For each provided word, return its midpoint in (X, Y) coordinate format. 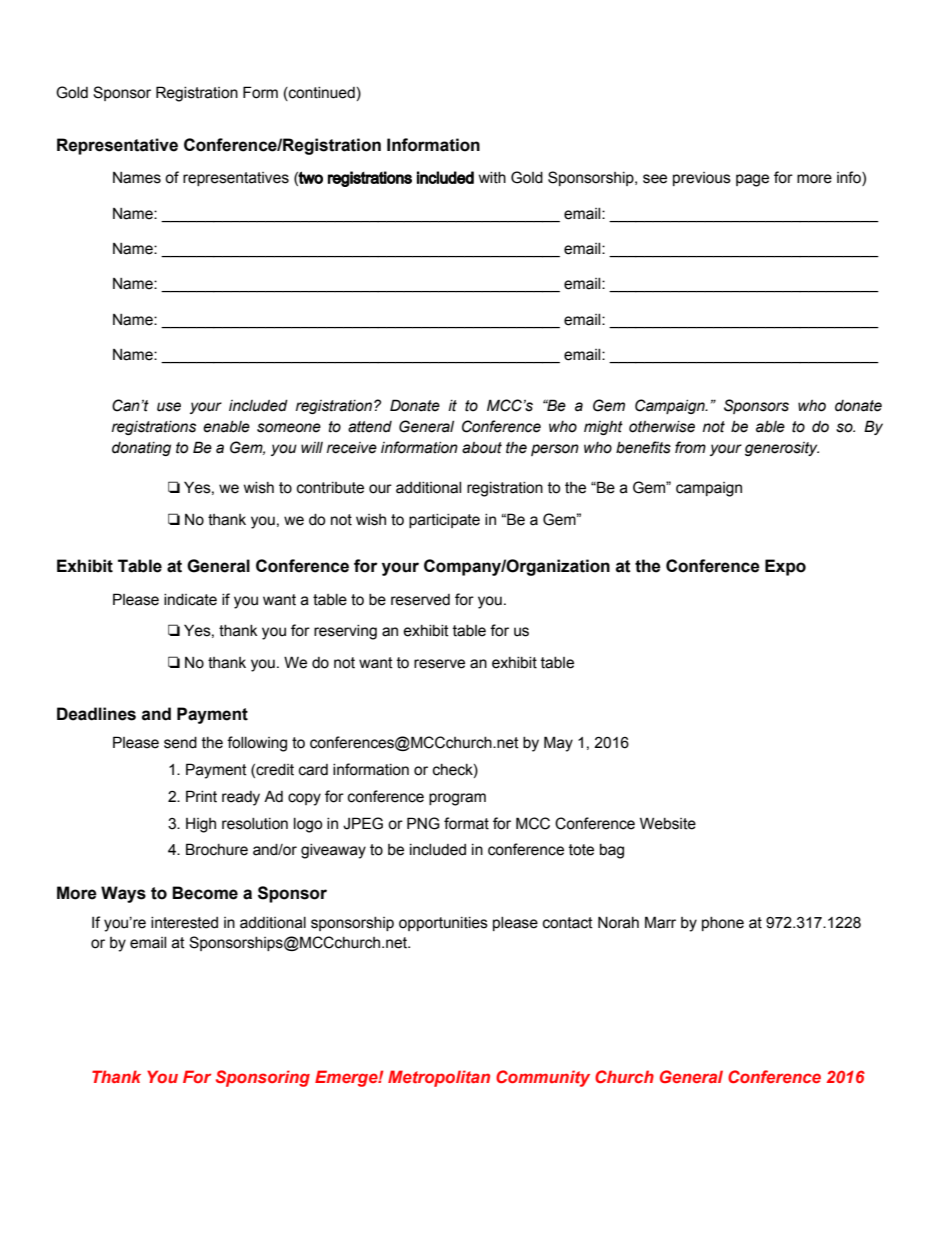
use (169, 407)
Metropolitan (439, 1078)
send (180, 743)
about (482, 448)
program (457, 799)
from (690, 447)
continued (321, 94)
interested (184, 923)
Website (668, 823)
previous (702, 179)
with (492, 178)
